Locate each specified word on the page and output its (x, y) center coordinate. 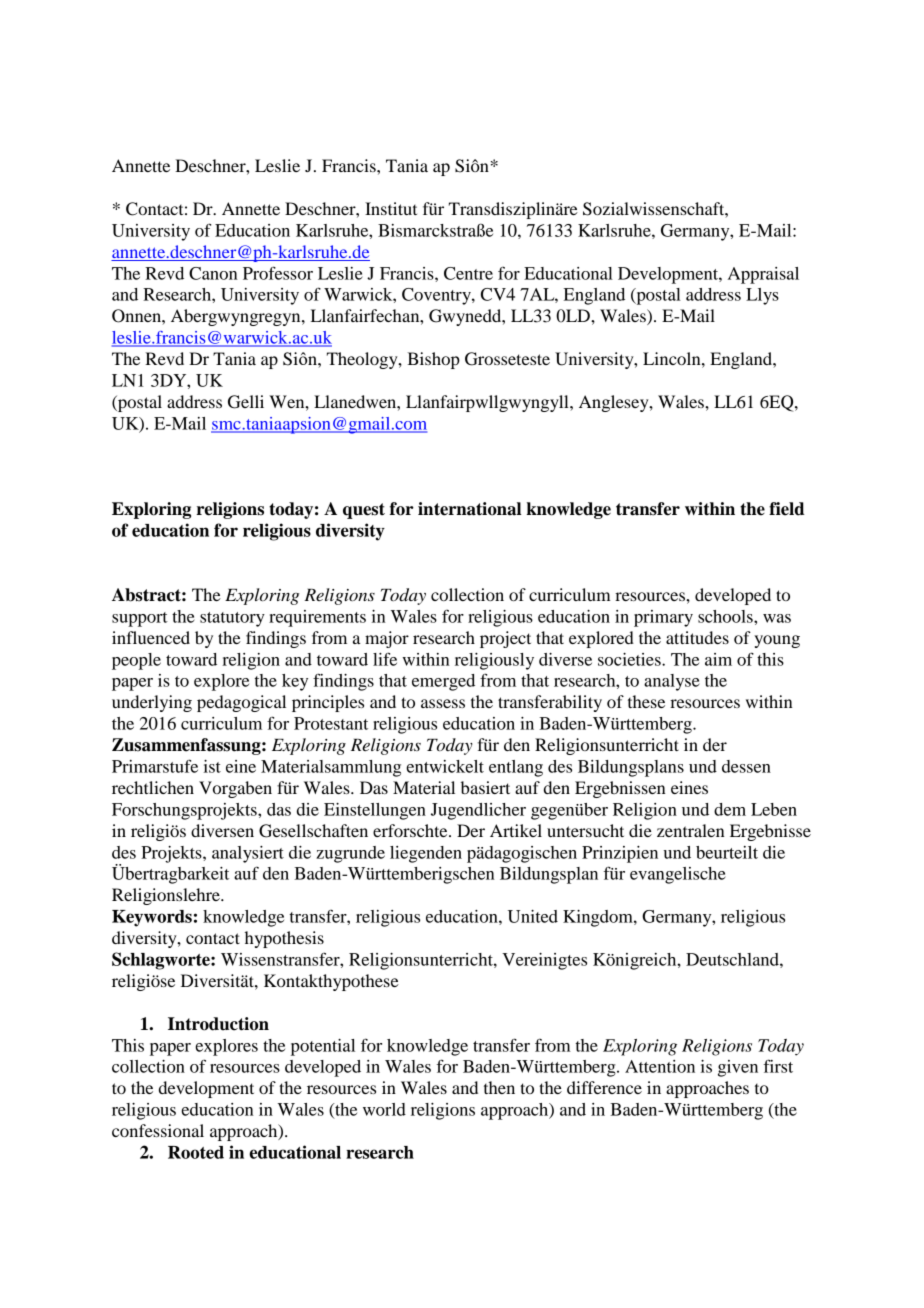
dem (730, 809)
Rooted (196, 1152)
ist (212, 766)
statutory (232, 619)
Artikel (516, 830)
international (469, 509)
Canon (213, 273)
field (787, 509)
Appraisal (763, 275)
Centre (468, 273)
